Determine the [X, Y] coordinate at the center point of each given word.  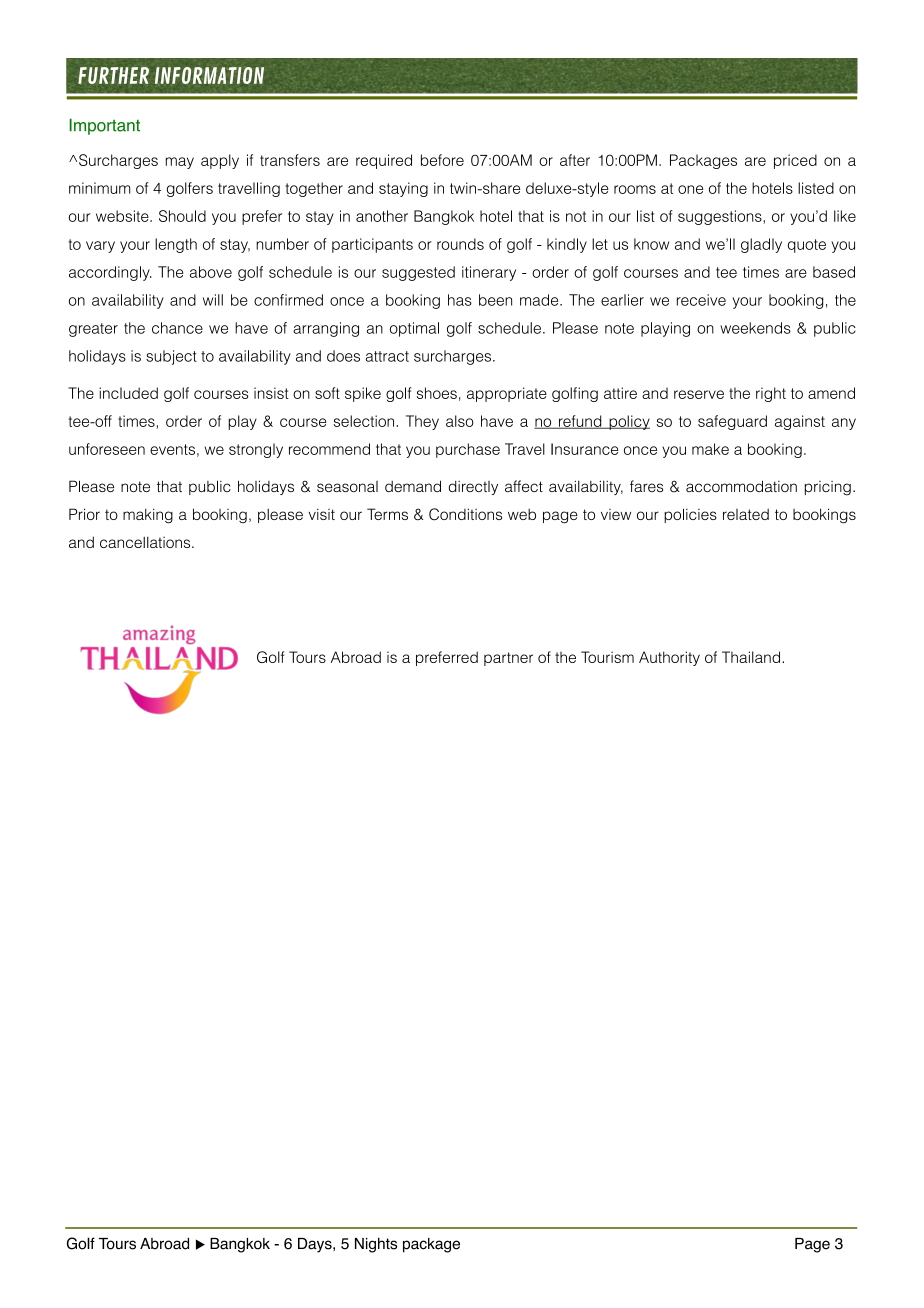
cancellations [146, 542]
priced [795, 161]
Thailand [752, 657]
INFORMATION [209, 75]
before [442, 160]
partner [508, 659]
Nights [376, 1245]
